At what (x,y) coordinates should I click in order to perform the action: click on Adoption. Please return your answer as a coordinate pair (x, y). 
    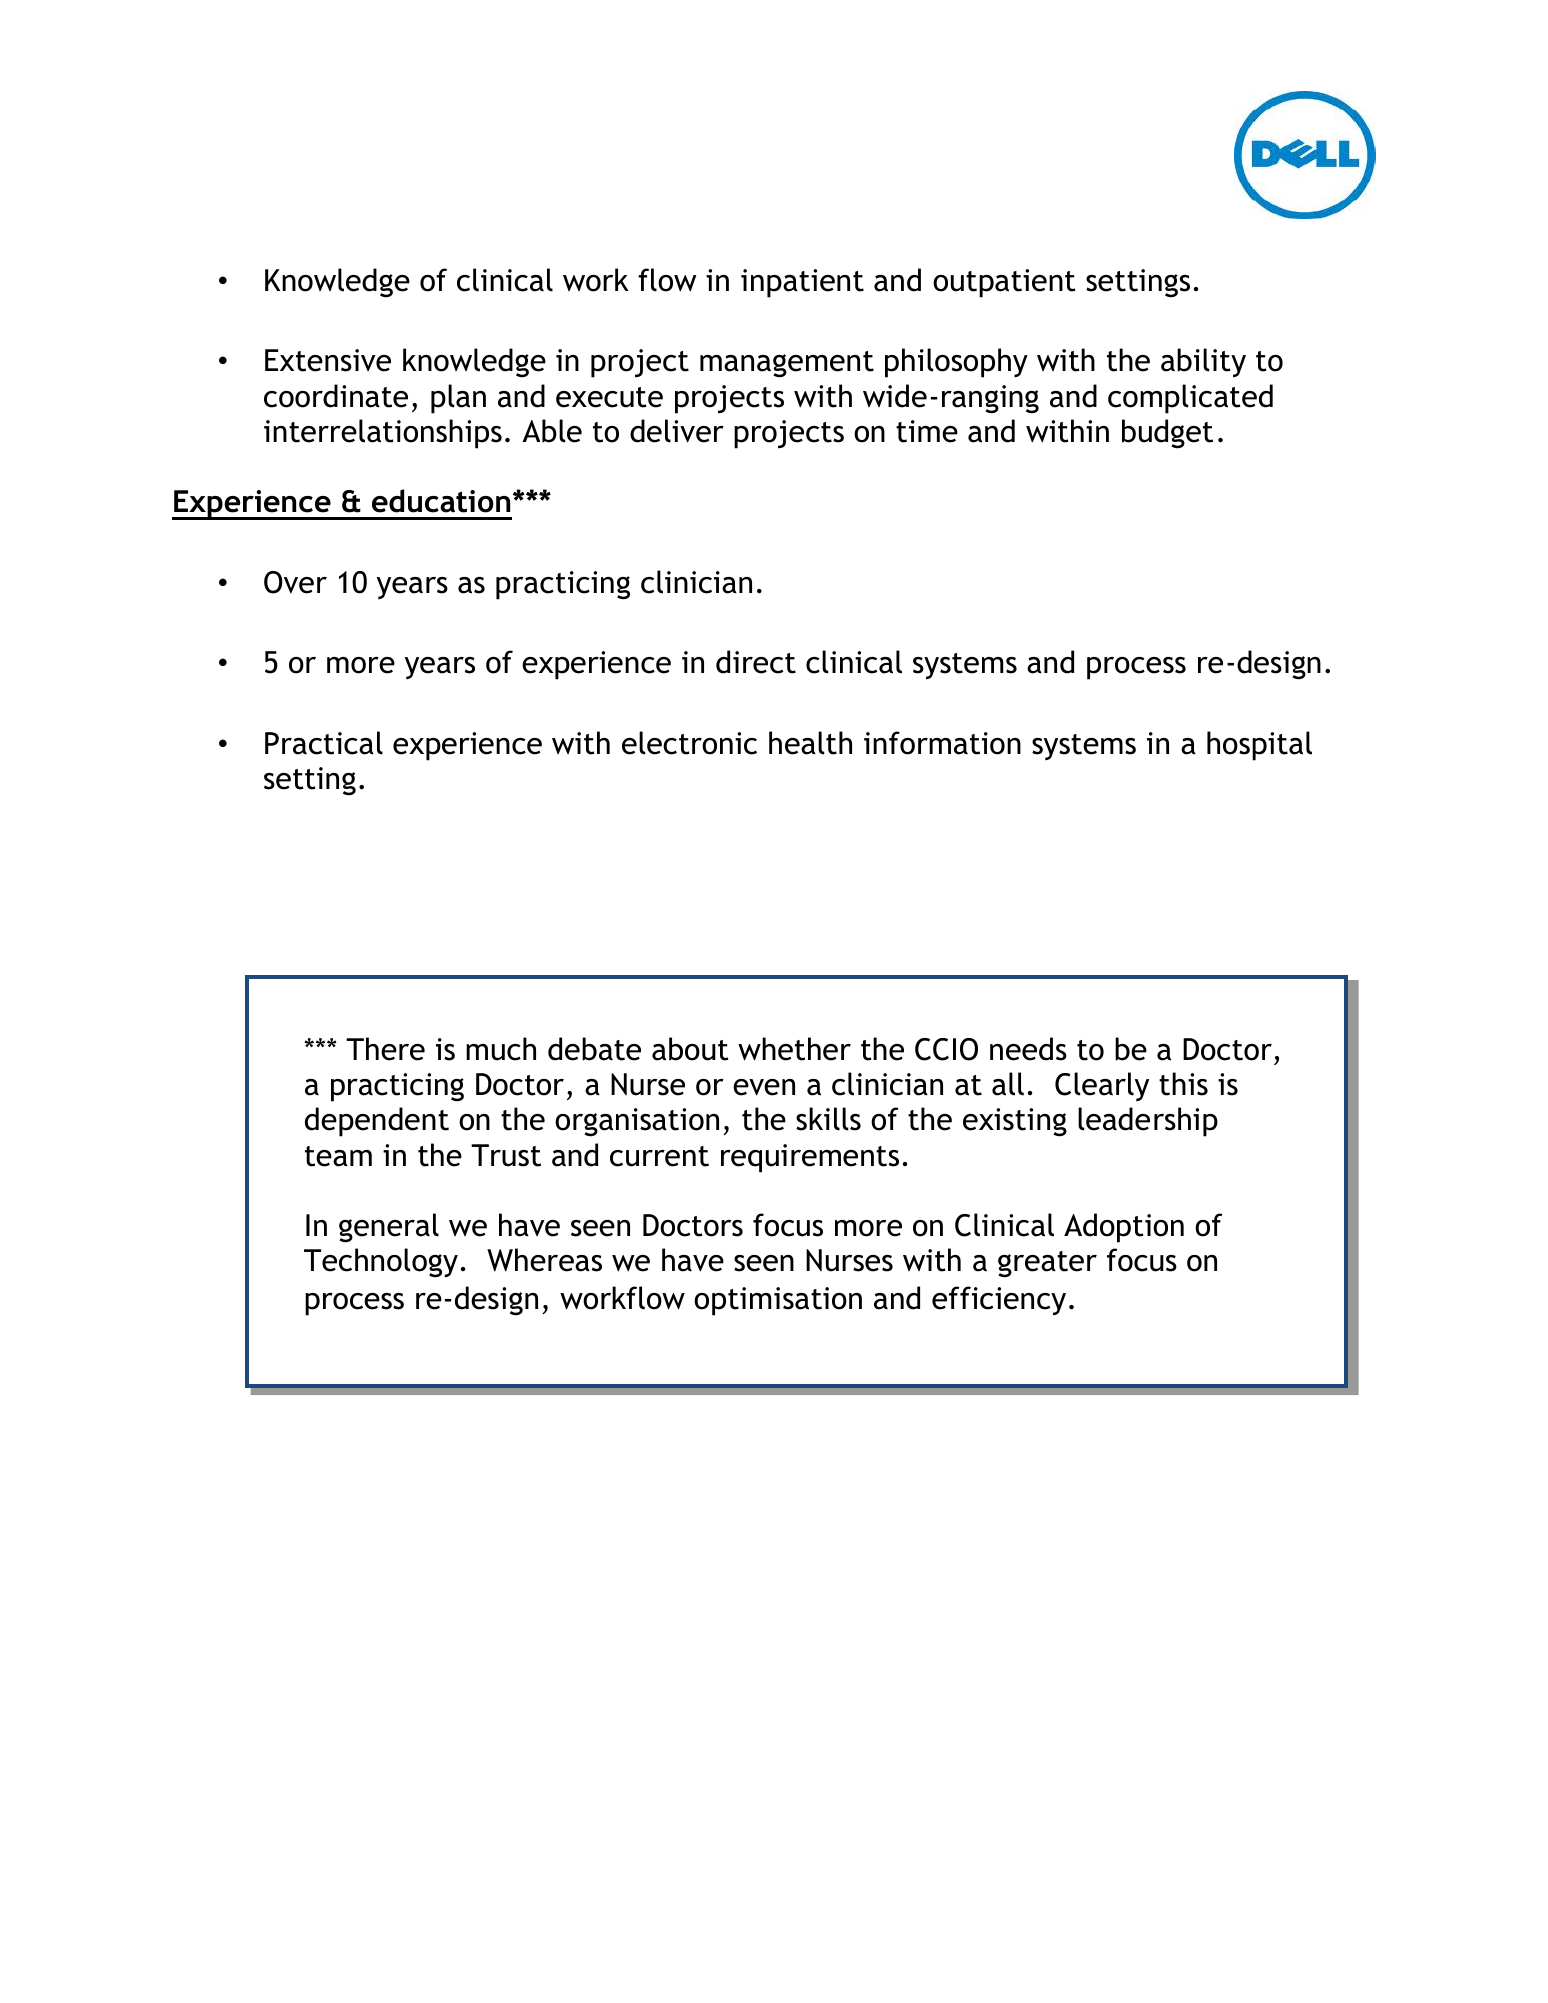
    Looking at the image, I should click on (1124, 1228).
